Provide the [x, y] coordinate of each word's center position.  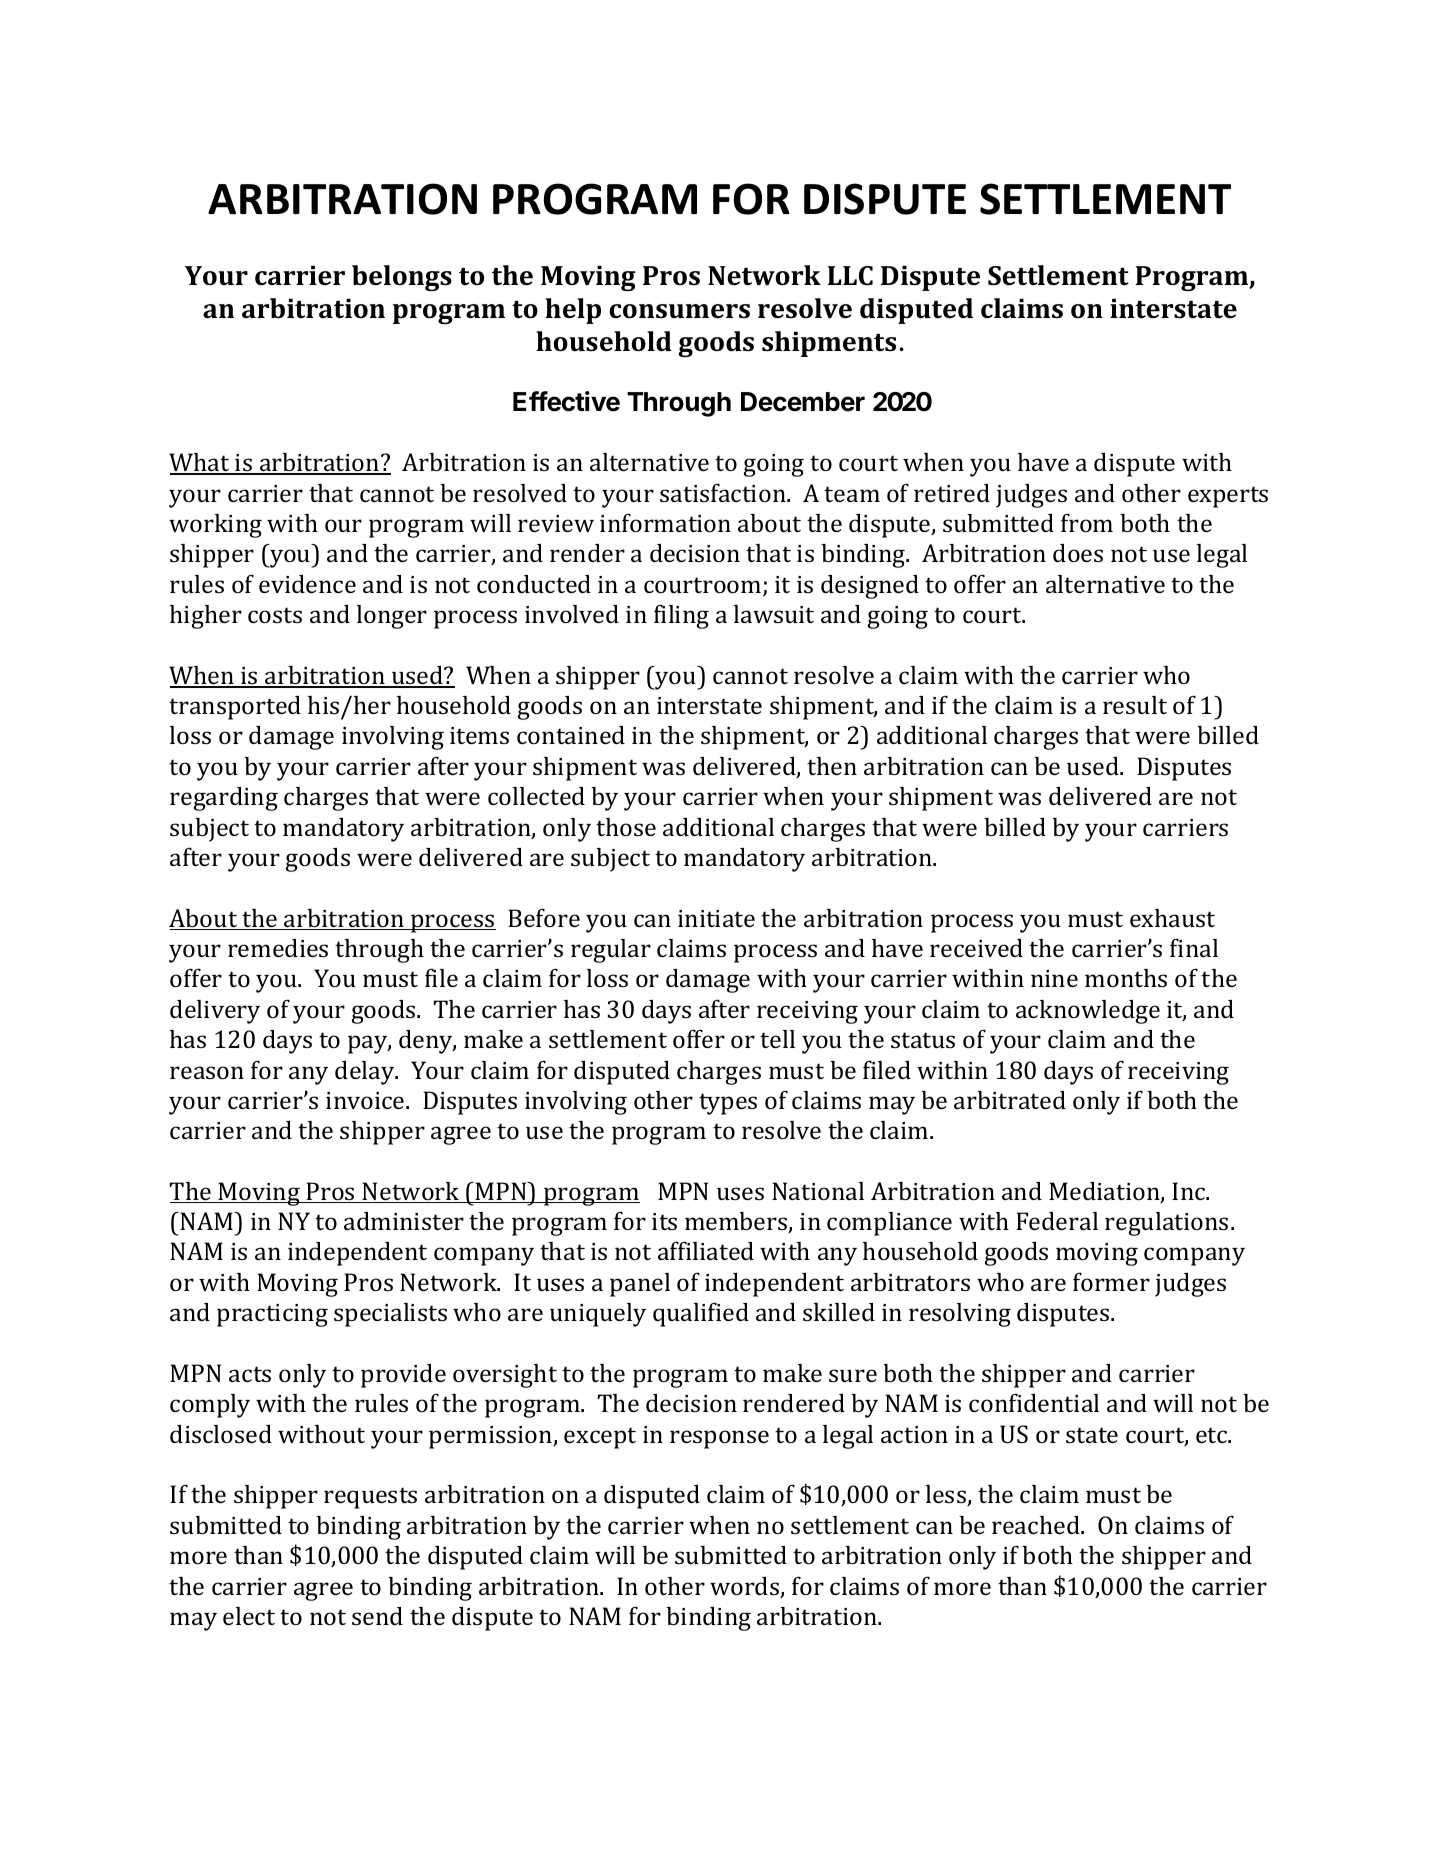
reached [1037, 1525]
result [1135, 705]
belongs [402, 278]
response [719, 1439]
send [377, 1616]
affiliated [706, 1250]
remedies [278, 948]
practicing [272, 1315]
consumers [679, 311]
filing [681, 616]
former [1111, 1281]
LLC [850, 276]
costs [275, 615]
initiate [716, 918]
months [1126, 978]
